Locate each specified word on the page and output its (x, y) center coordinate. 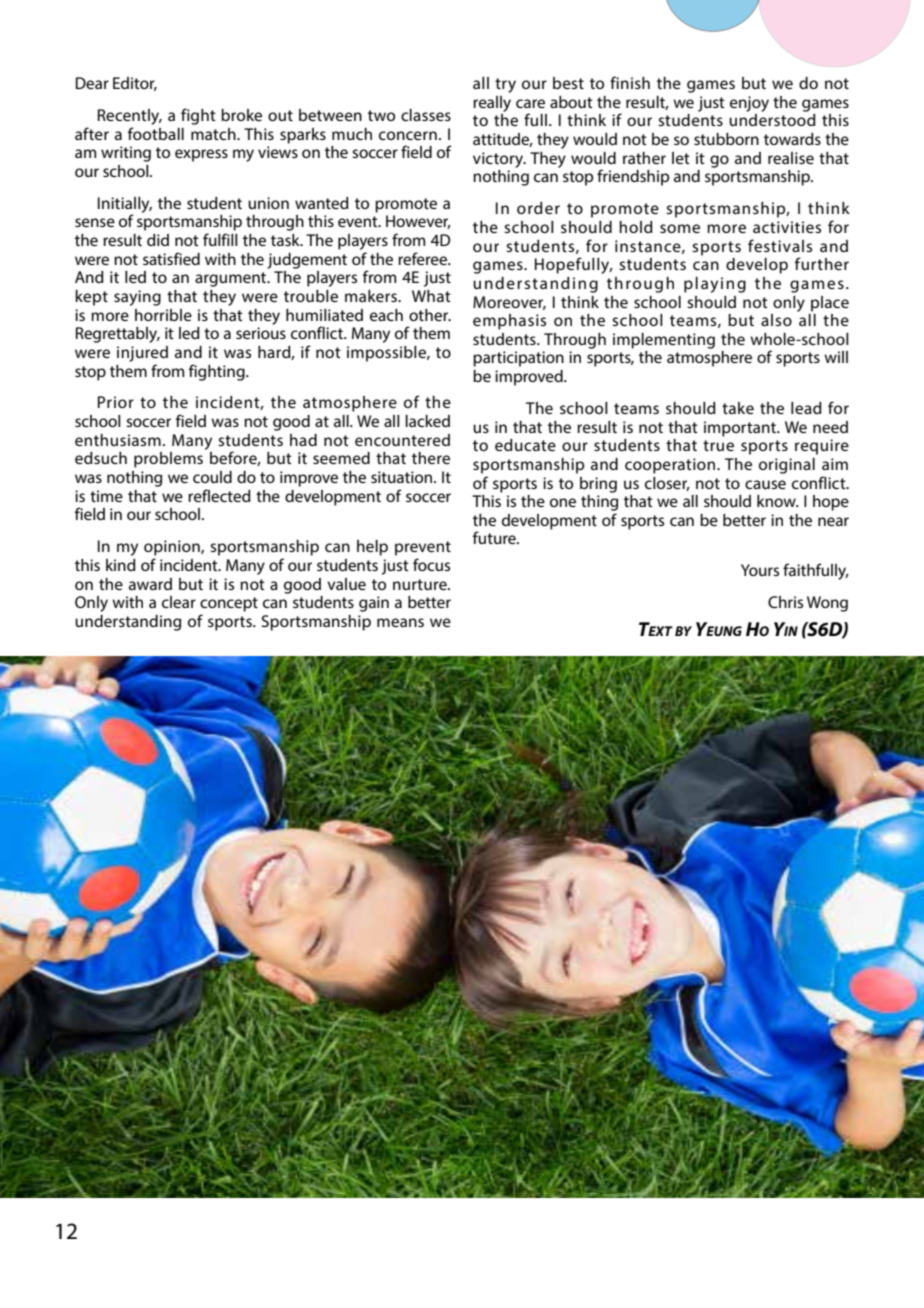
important (741, 429)
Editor (135, 84)
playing (715, 285)
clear (179, 602)
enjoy (749, 104)
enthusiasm (118, 440)
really (492, 104)
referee (424, 258)
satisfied (171, 258)
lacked (427, 421)
